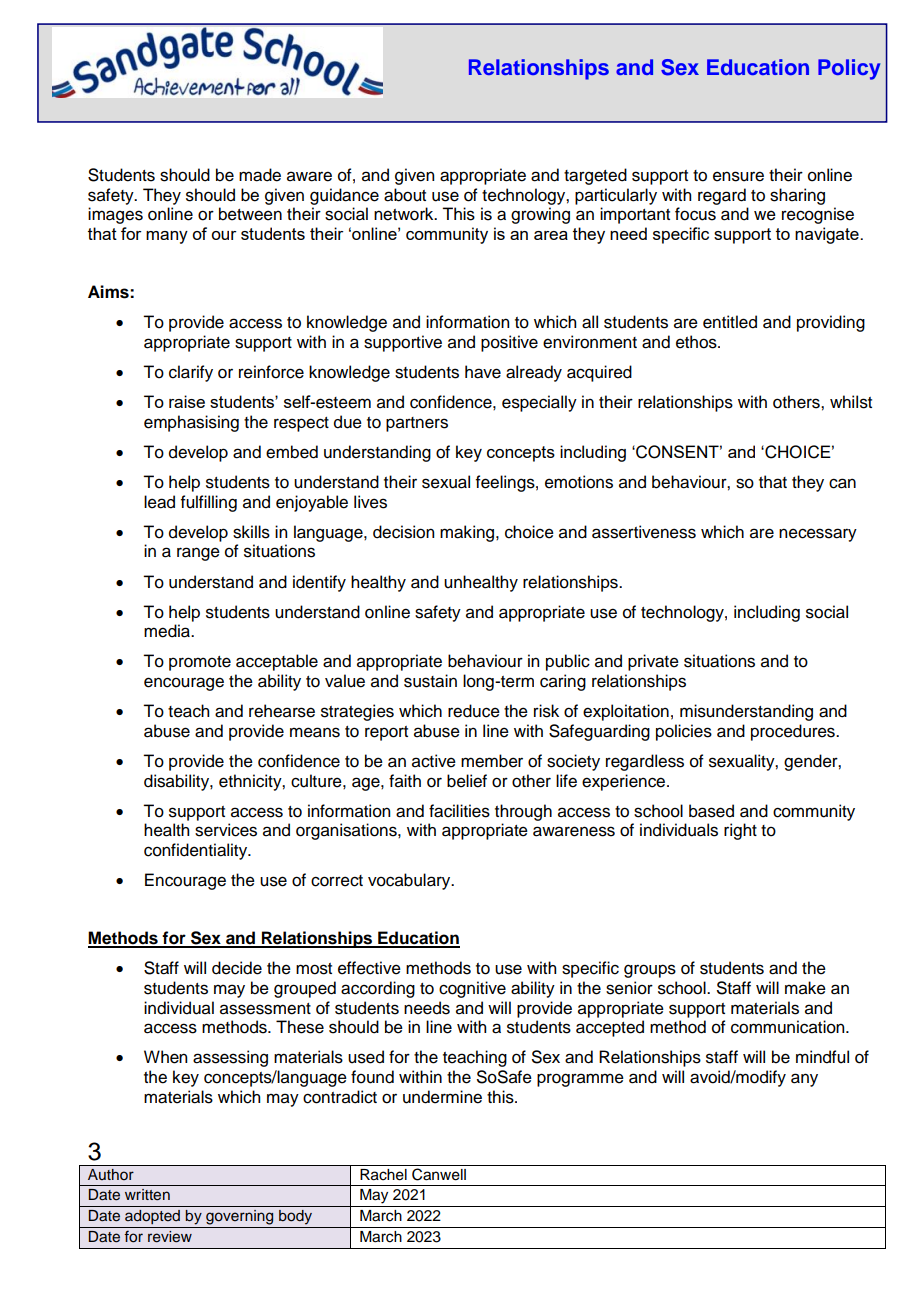  What do you see at coordinates (730, 322) in the screenshot?
I see `entitled` at bounding box center [730, 322].
